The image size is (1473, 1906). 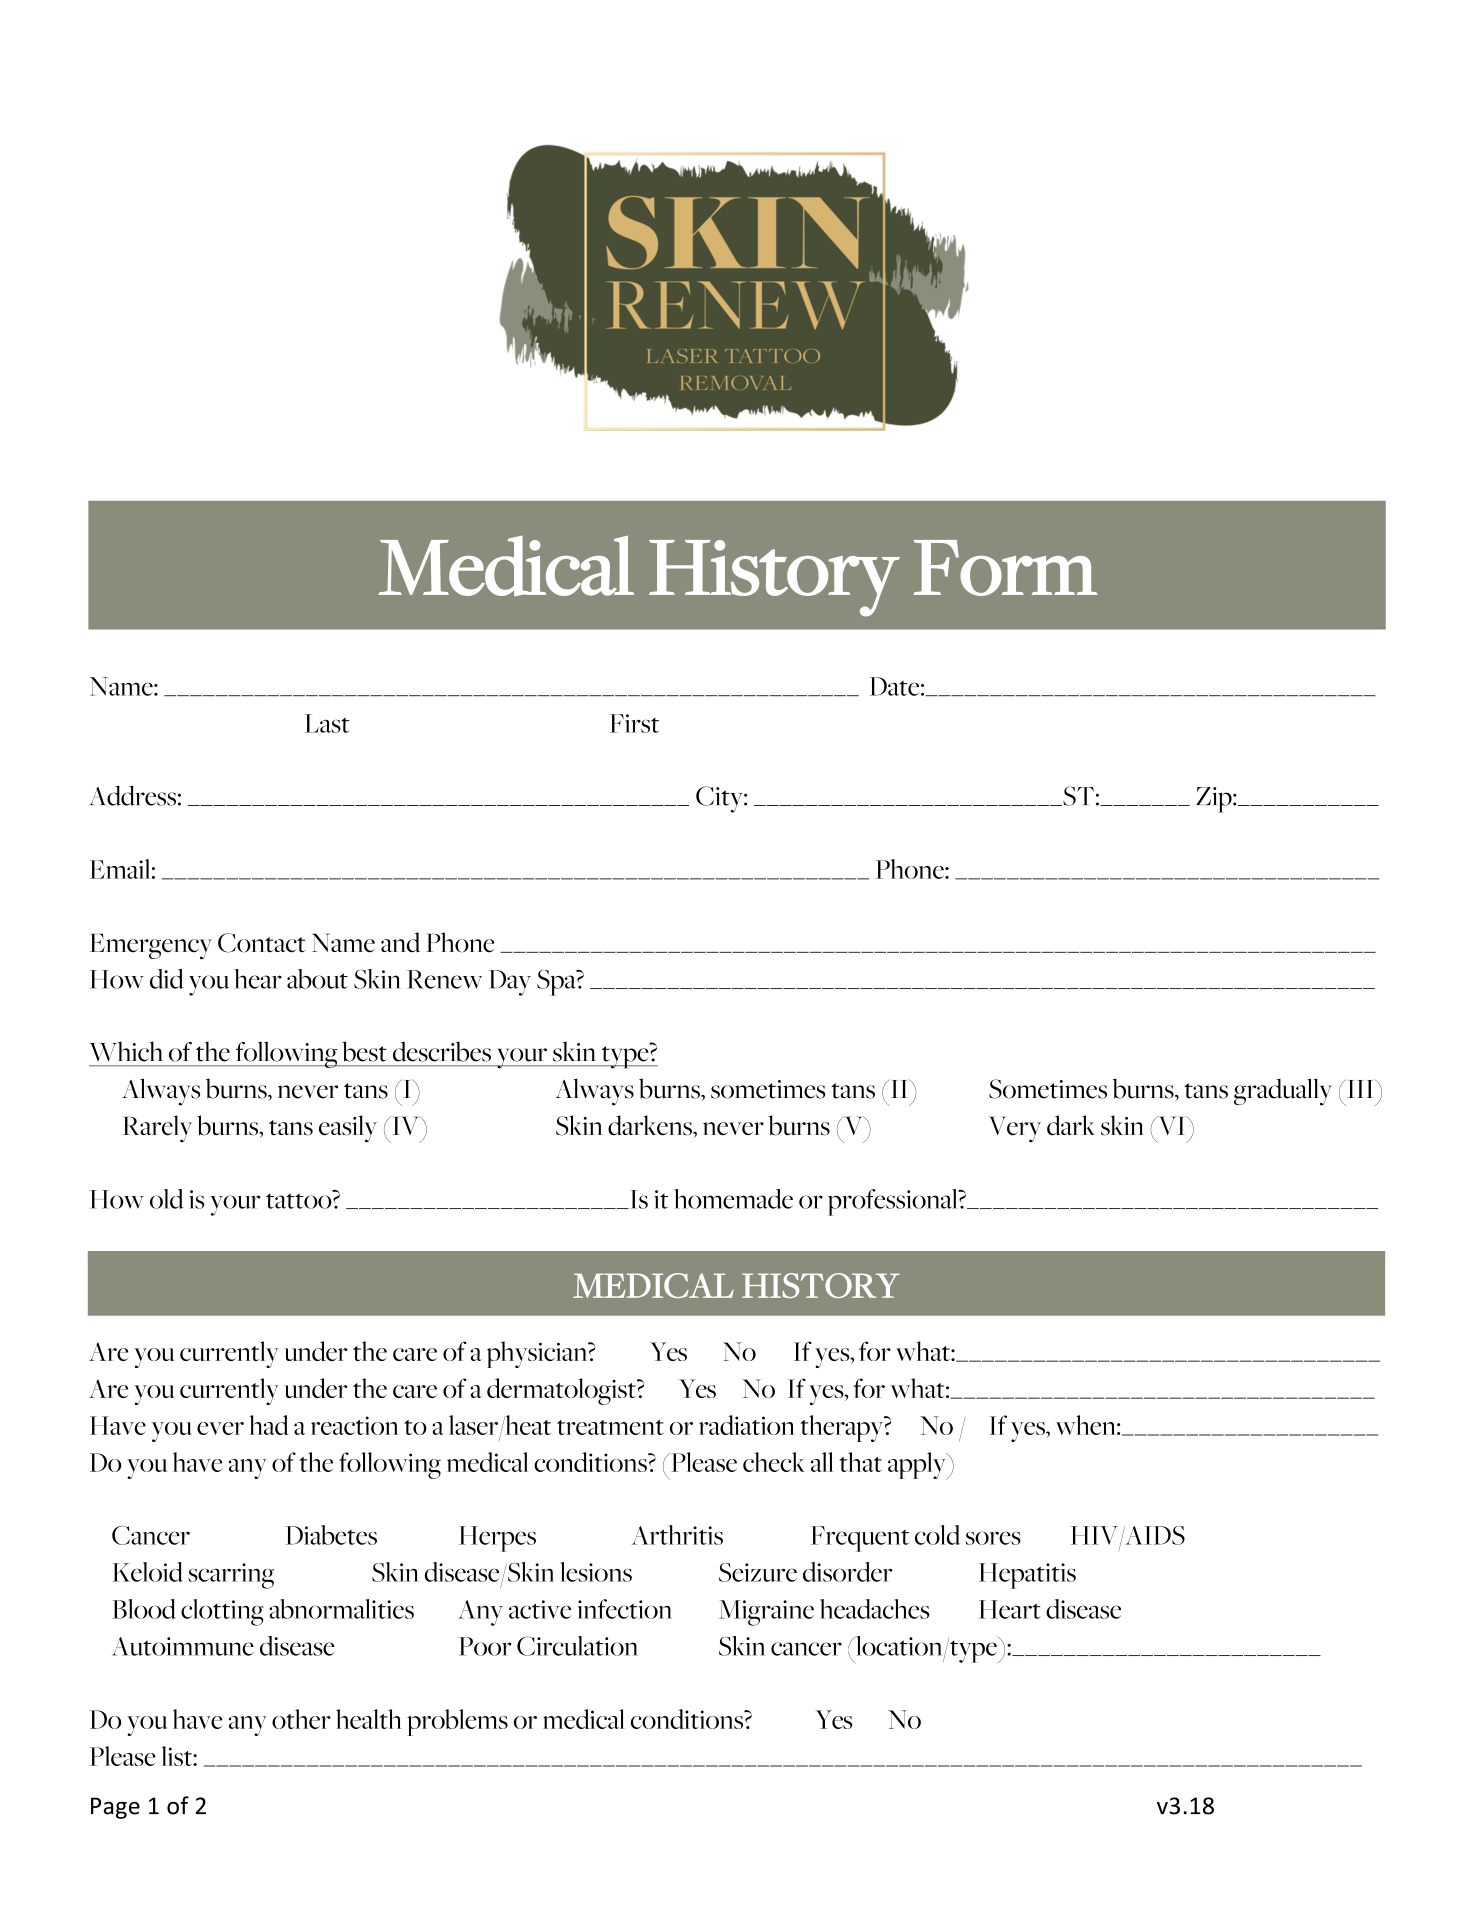 I want to click on Last, so click(x=327, y=723).
